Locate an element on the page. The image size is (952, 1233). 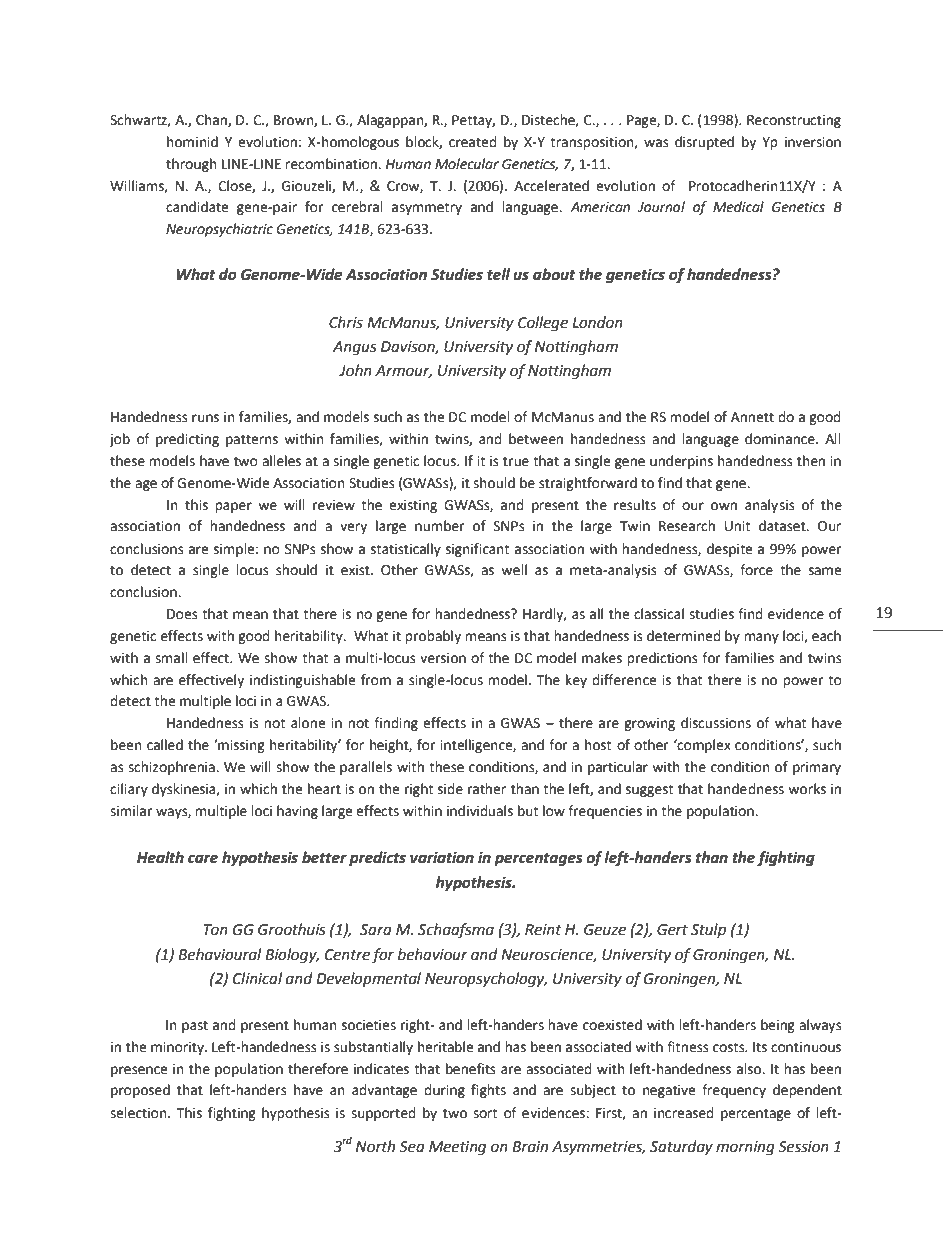
selection is located at coordinates (139, 1113).
